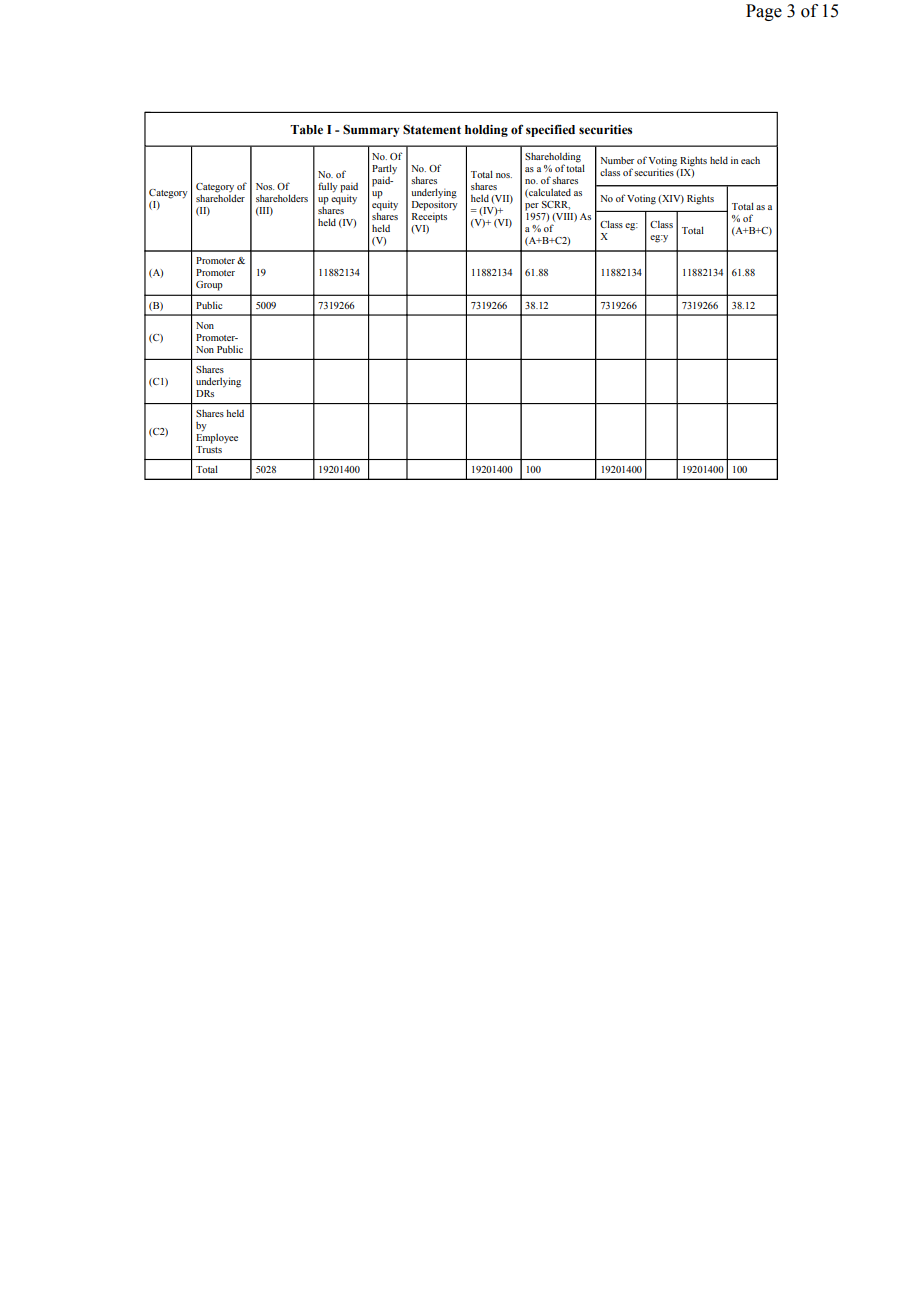 The image size is (924, 1308). I want to click on Statement, so click(432, 129).
